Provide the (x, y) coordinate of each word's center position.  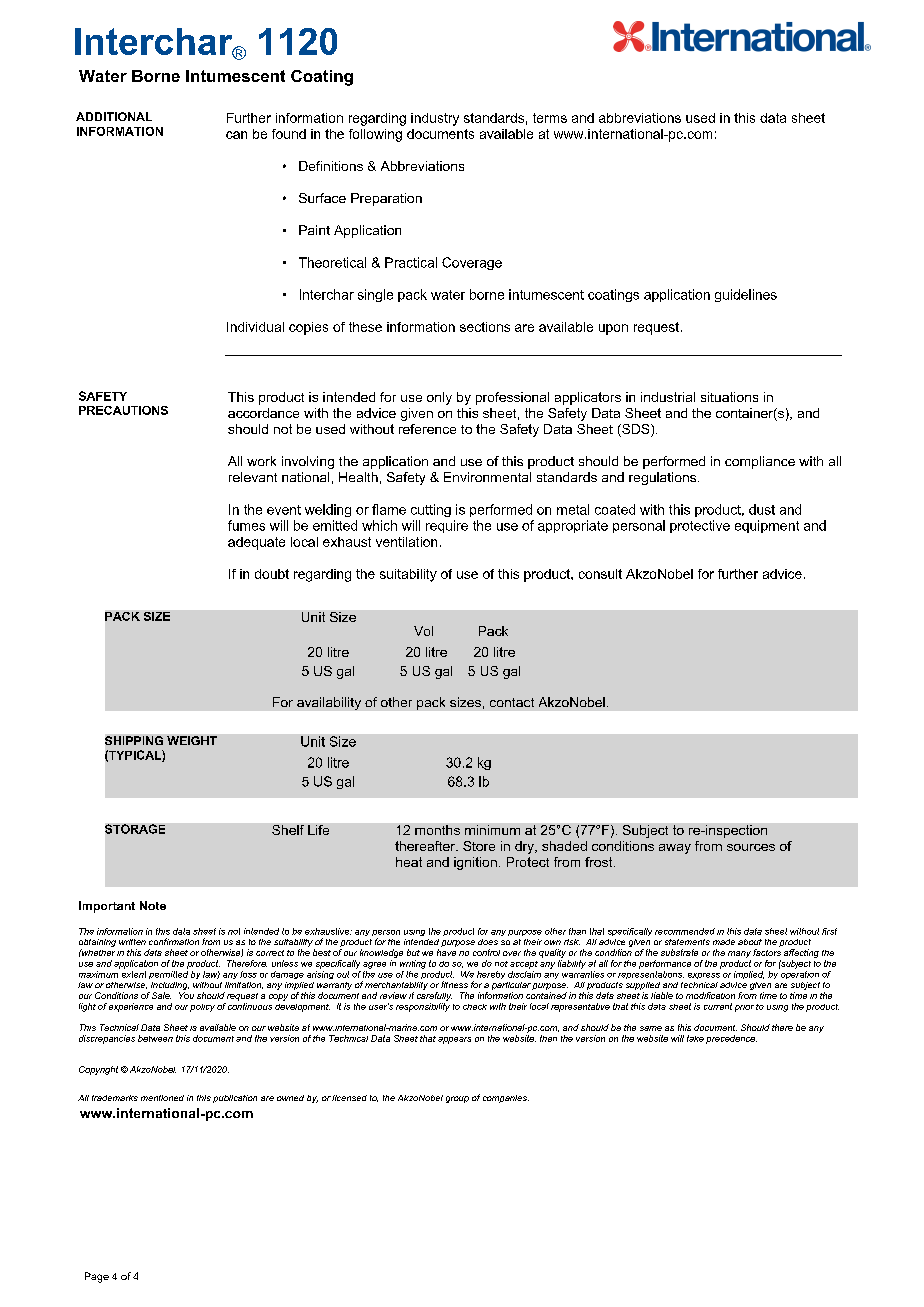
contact (512, 702)
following (375, 135)
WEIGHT (192, 740)
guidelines (746, 295)
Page (97, 1277)
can (236, 135)
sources (751, 847)
